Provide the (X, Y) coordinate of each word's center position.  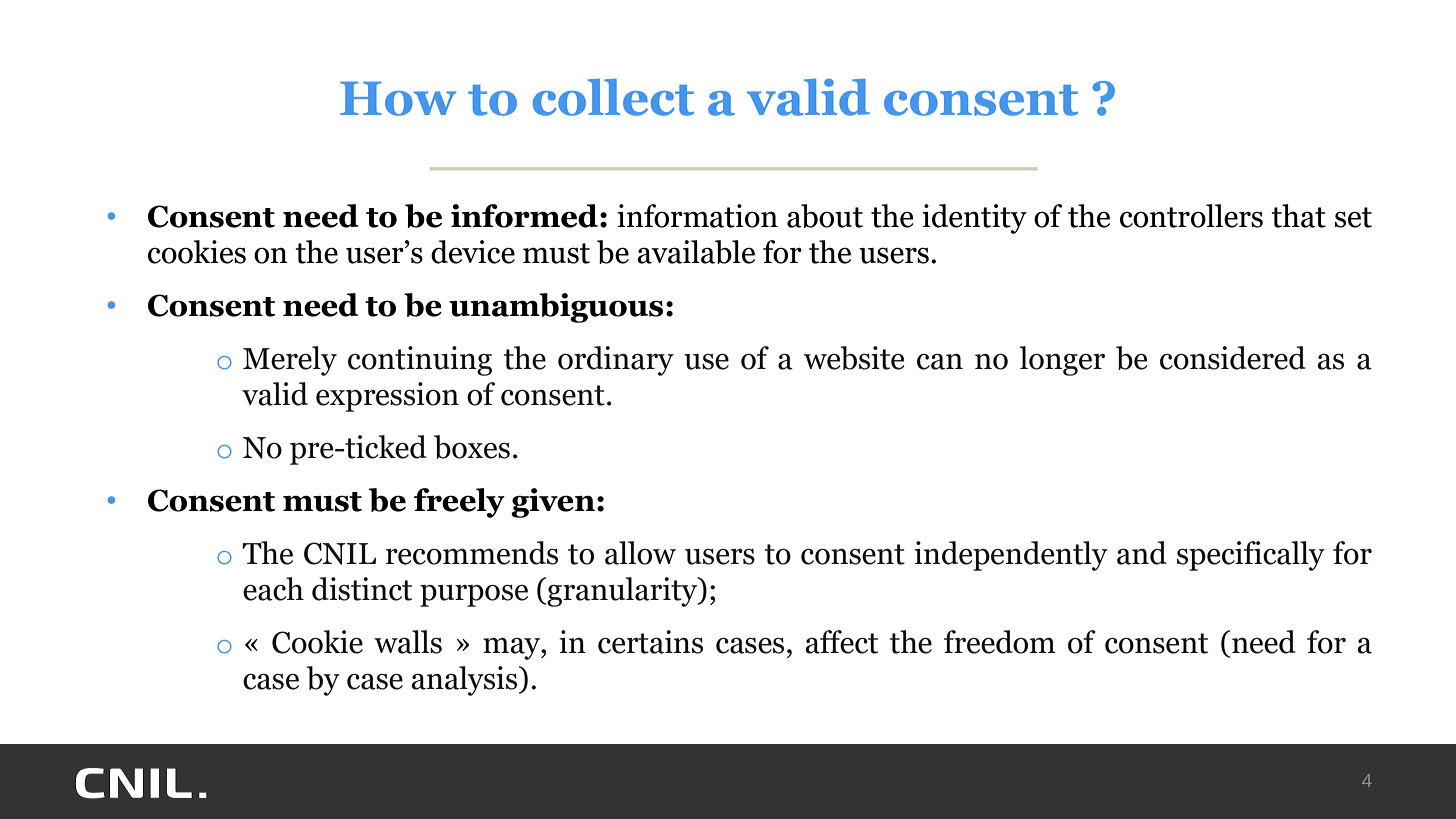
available (696, 252)
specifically (1251, 556)
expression (387, 397)
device (473, 252)
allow (640, 553)
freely (459, 503)
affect (841, 642)
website (854, 358)
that (1299, 216)
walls (408, 642)
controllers (1191, 216)
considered (1233, 358)
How (398, 98)
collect (613, 97)
